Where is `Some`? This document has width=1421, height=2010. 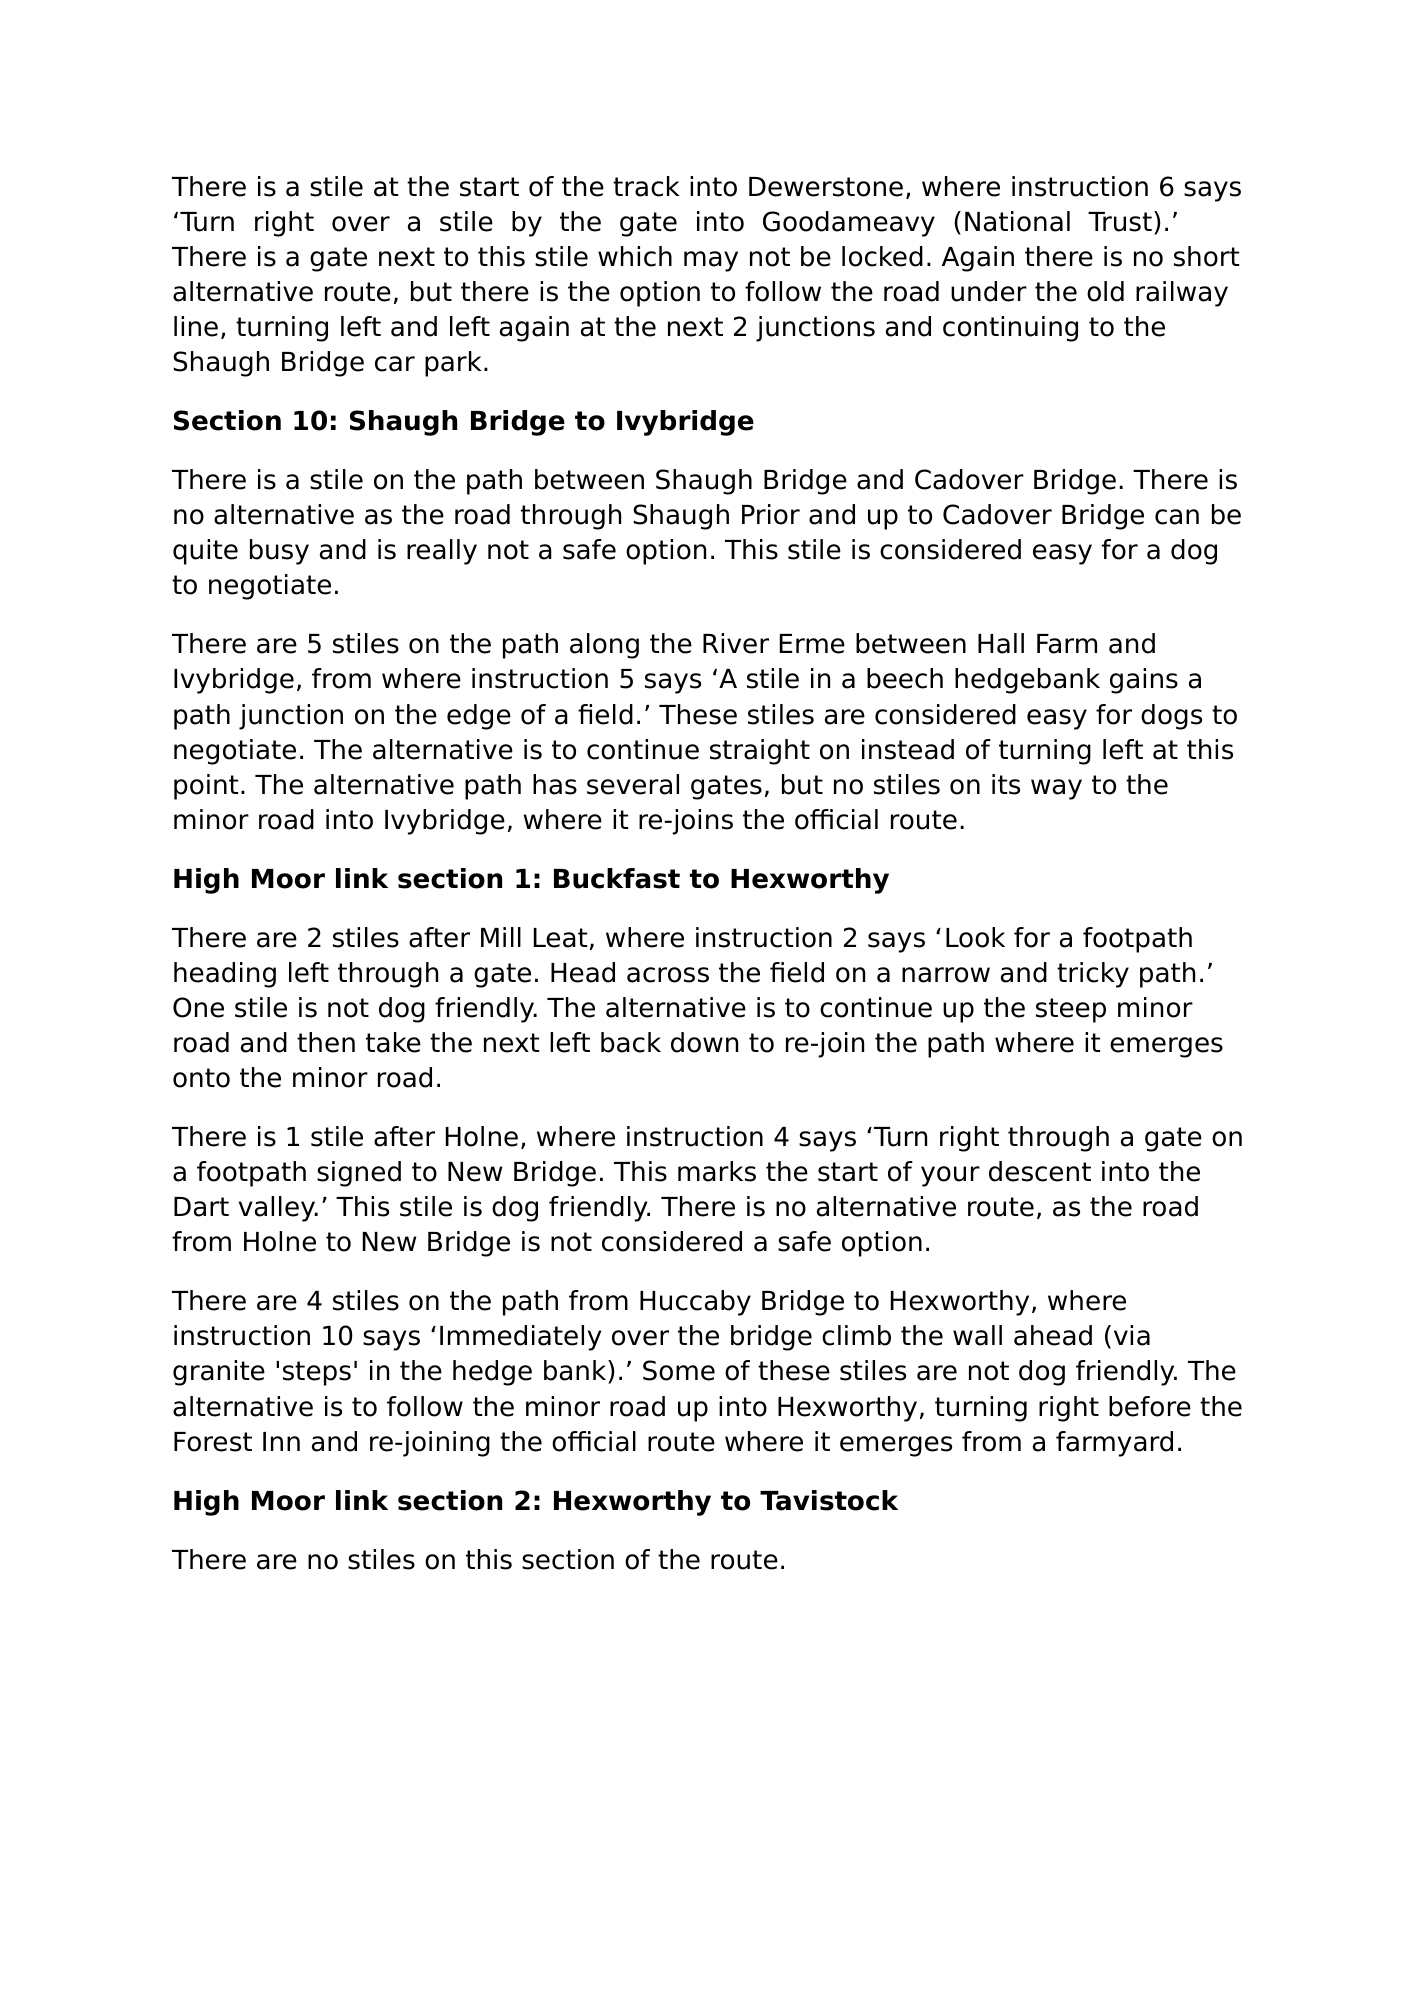 Some is located at coordinates (679, 1370).
